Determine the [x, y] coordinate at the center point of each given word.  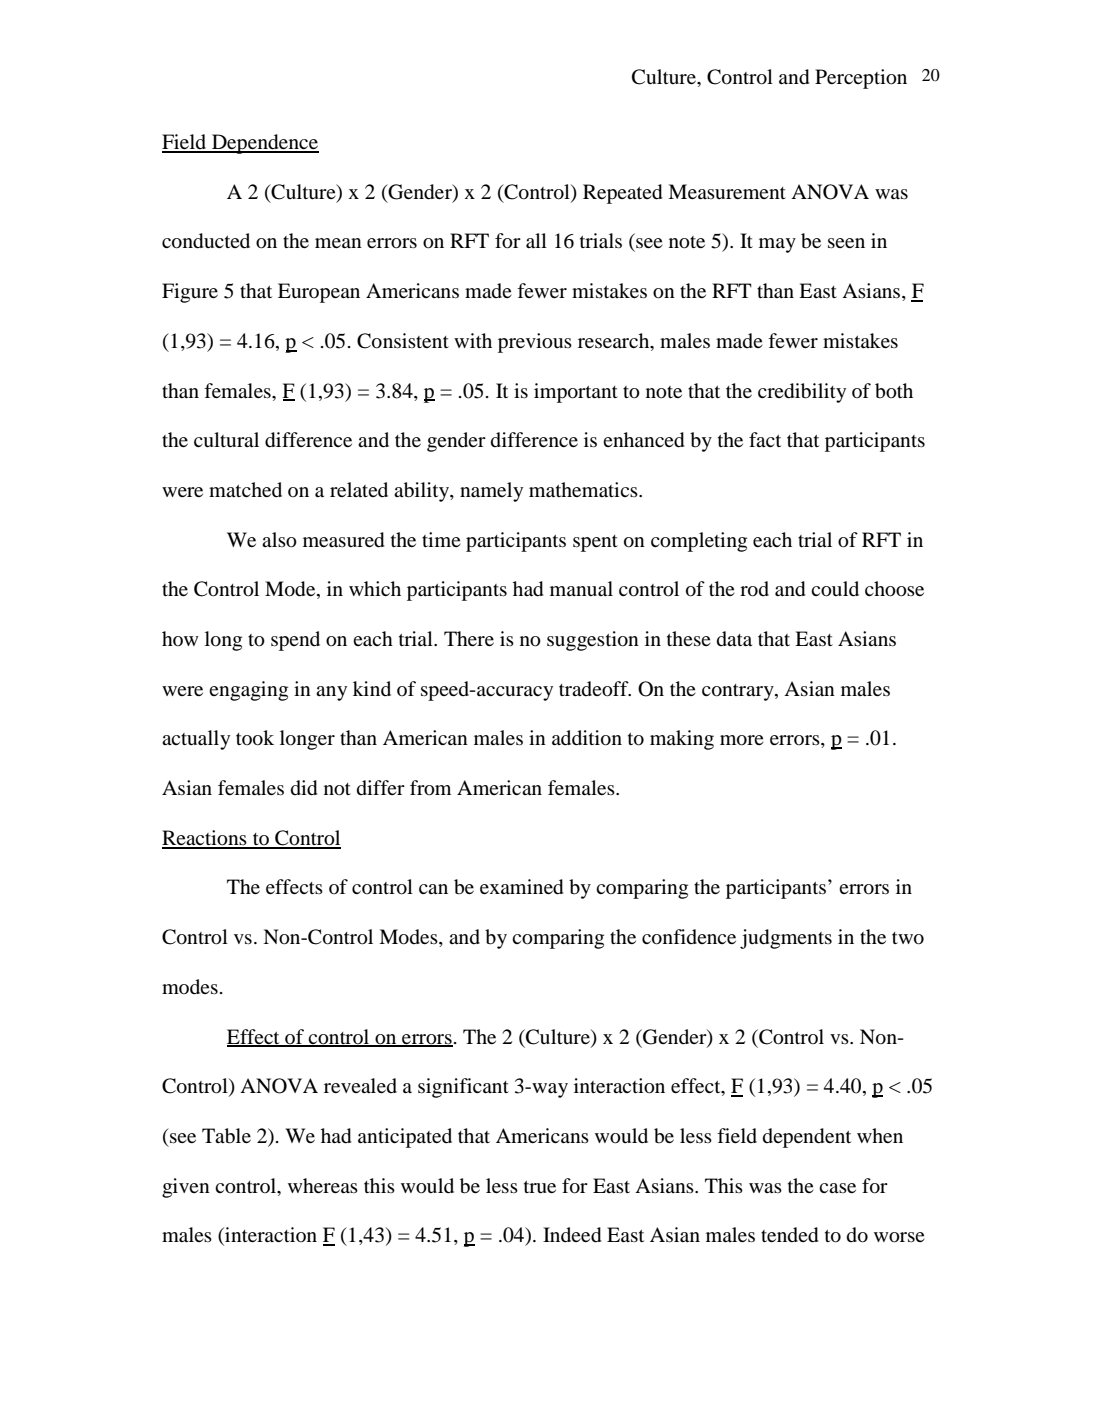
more [742, 740]
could [835, 589]
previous [535, 343]
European [319, 293]
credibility [802, 393]
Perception [861, 79]
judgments [786, 939]
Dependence [264, 144]
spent [595, 543]
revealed [360, 1085]
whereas [323, 1185]
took [255, 738]
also [279, 540]
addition [587, 738]
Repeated [622, 194]
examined [521, 887]
